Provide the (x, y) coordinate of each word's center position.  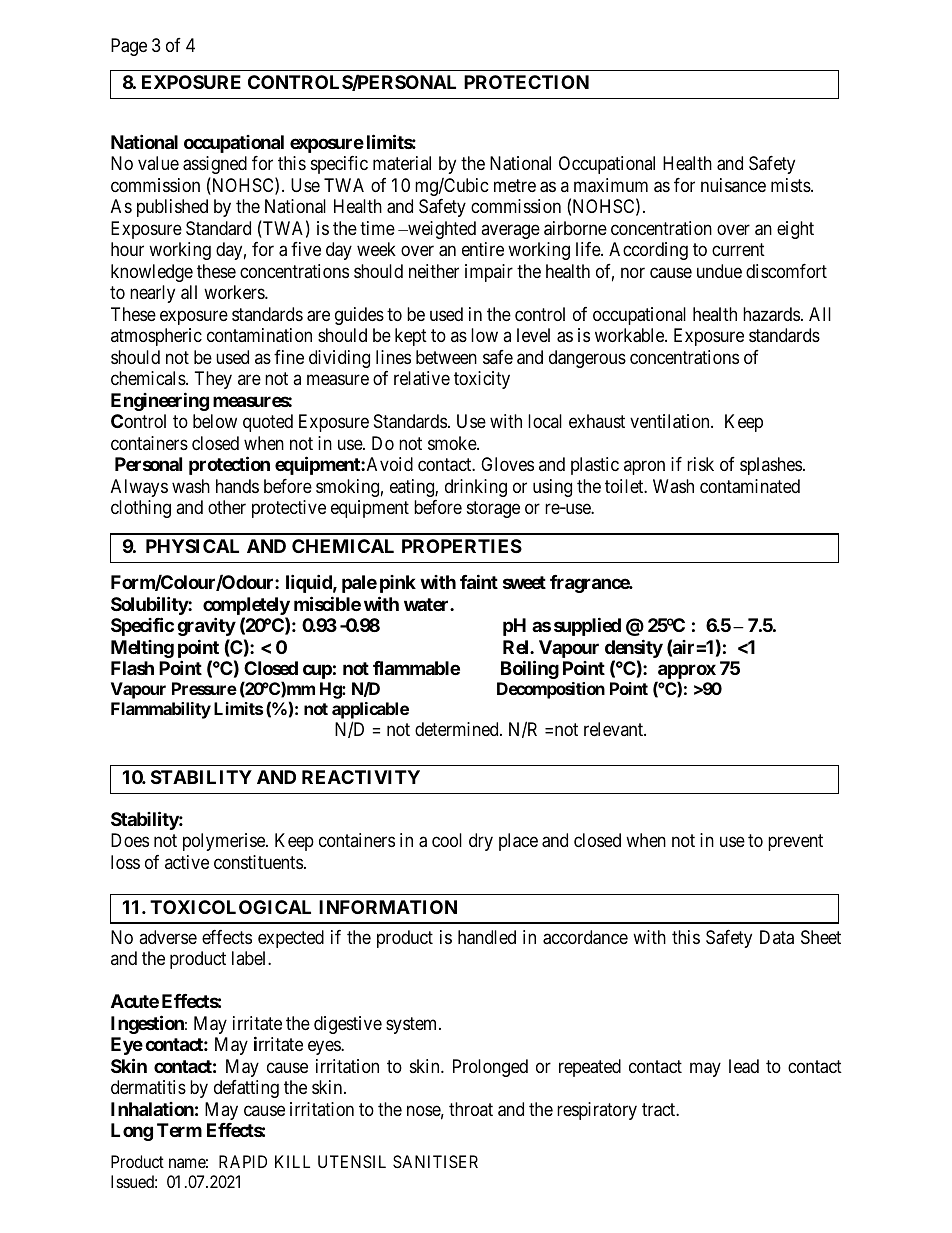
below (215, 421)
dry (481, 842)
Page (129, 47)
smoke (453, 443)
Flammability (161, 710)
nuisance (733, 185)
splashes (771, 466)
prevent (795, 842)
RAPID (243, 1161)
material (402, 163)
